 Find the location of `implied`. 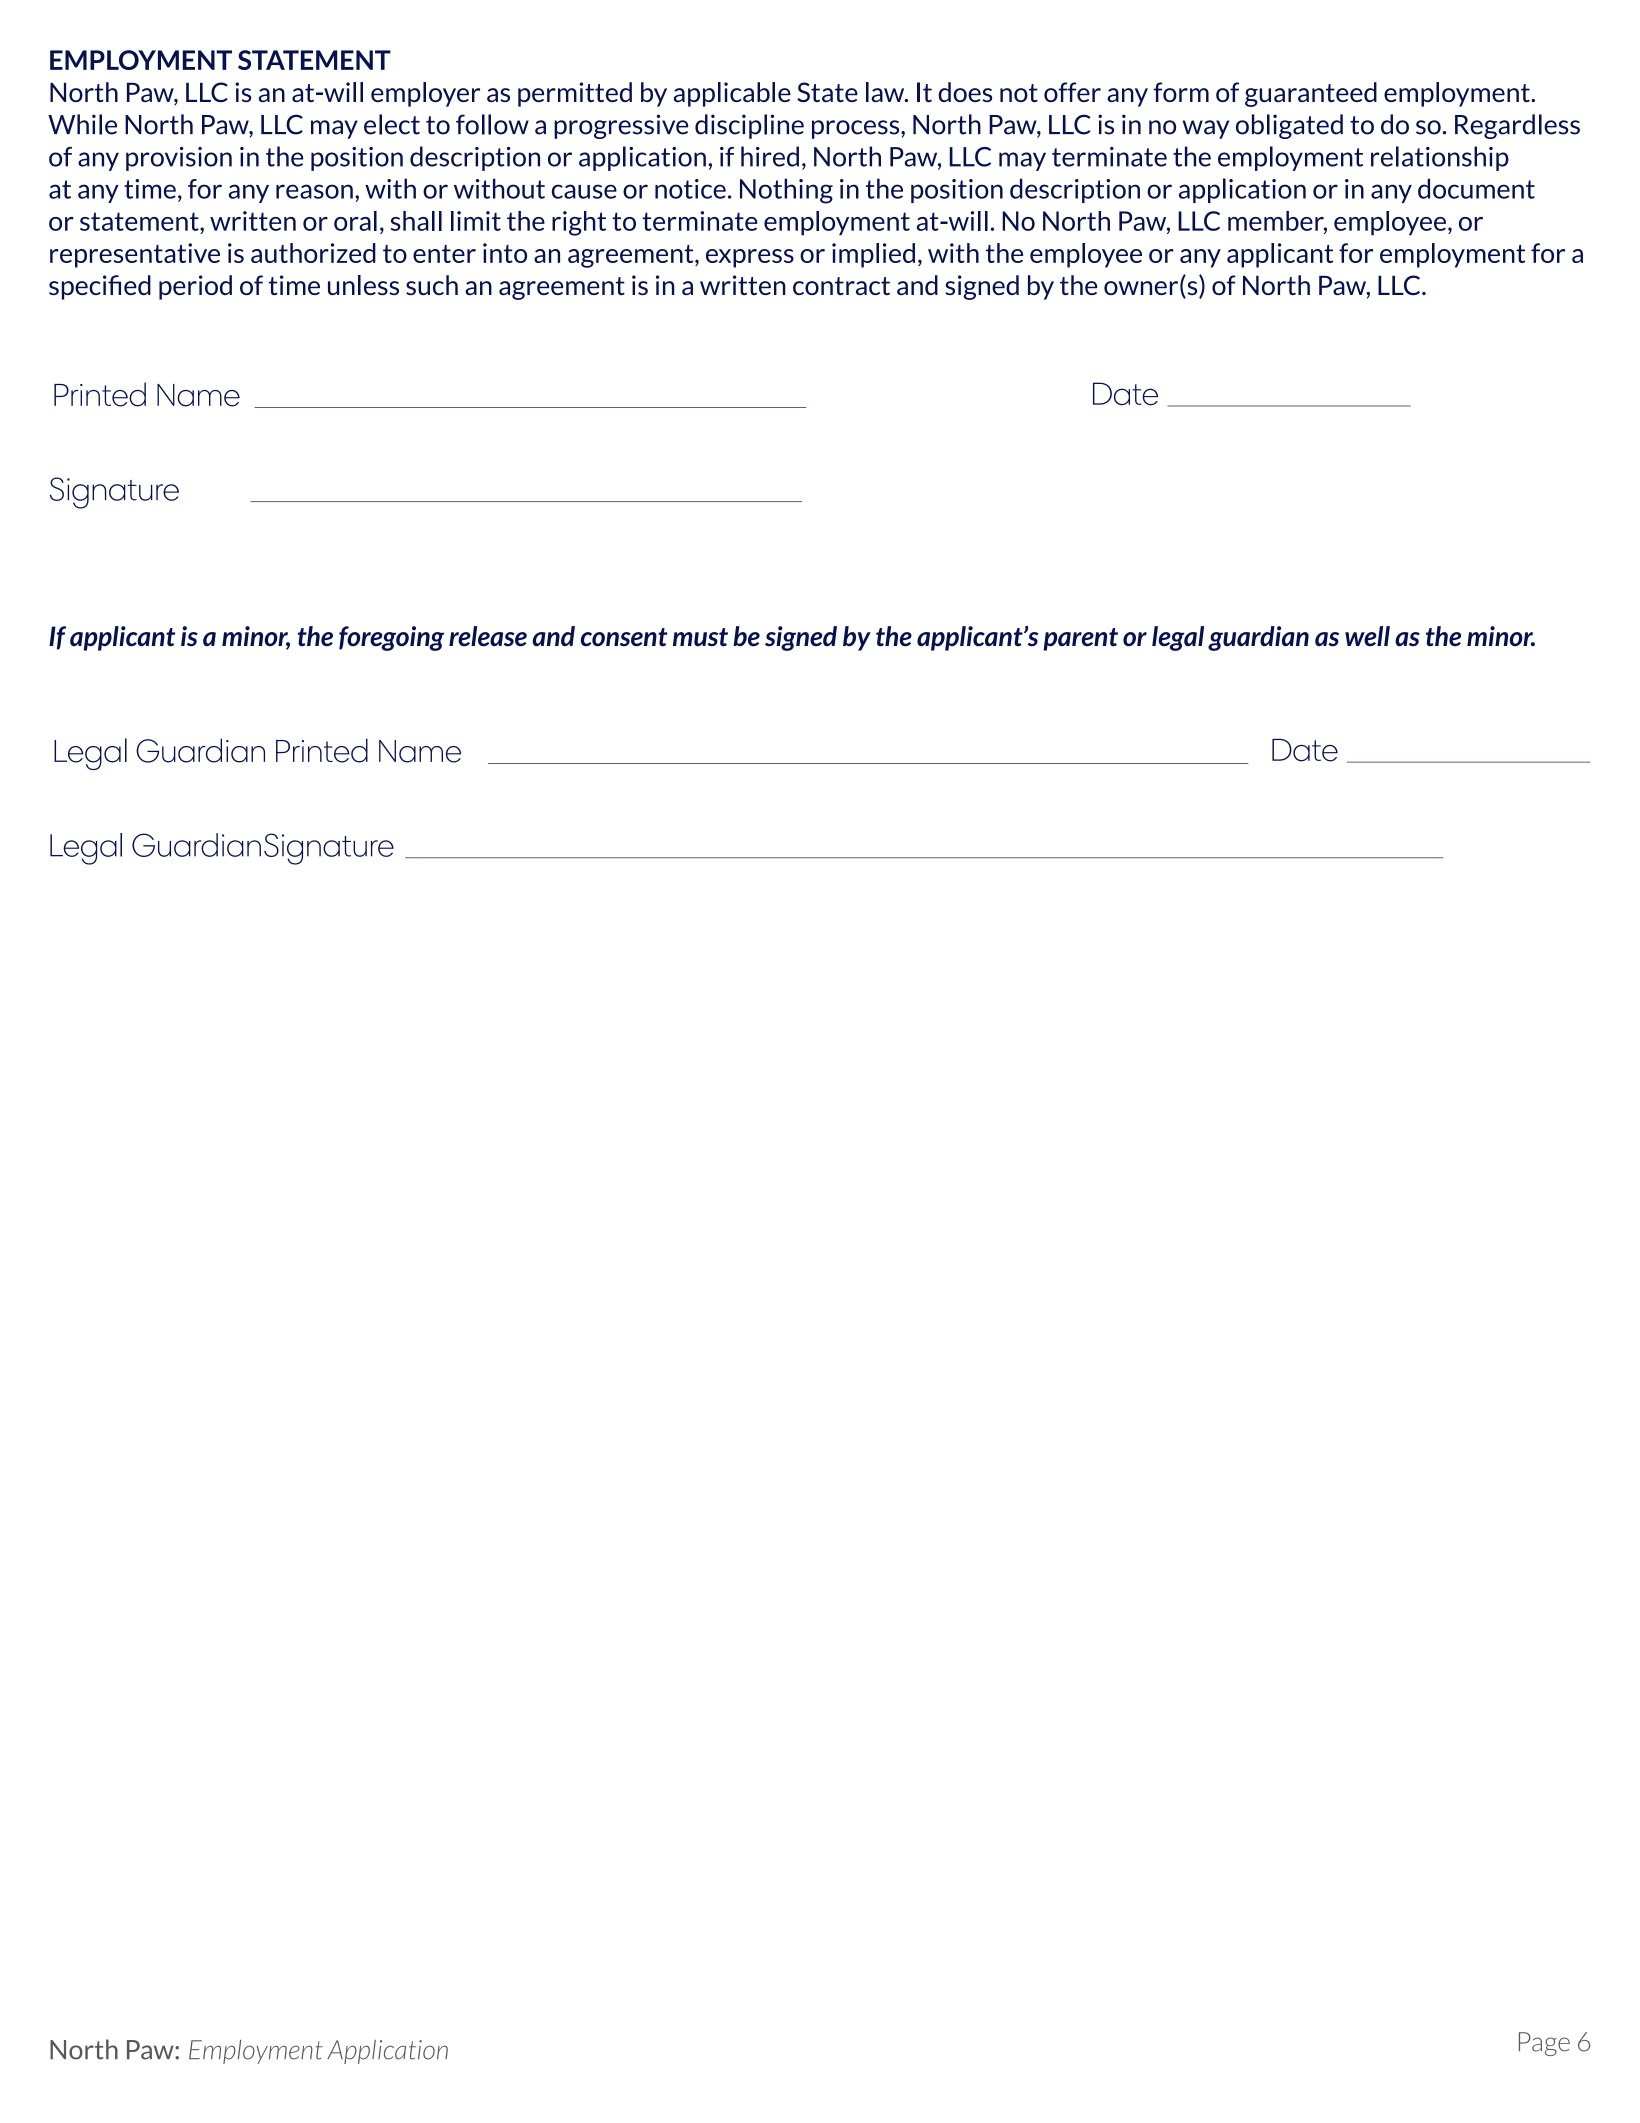

implied is located at coordinates (873, 255).
